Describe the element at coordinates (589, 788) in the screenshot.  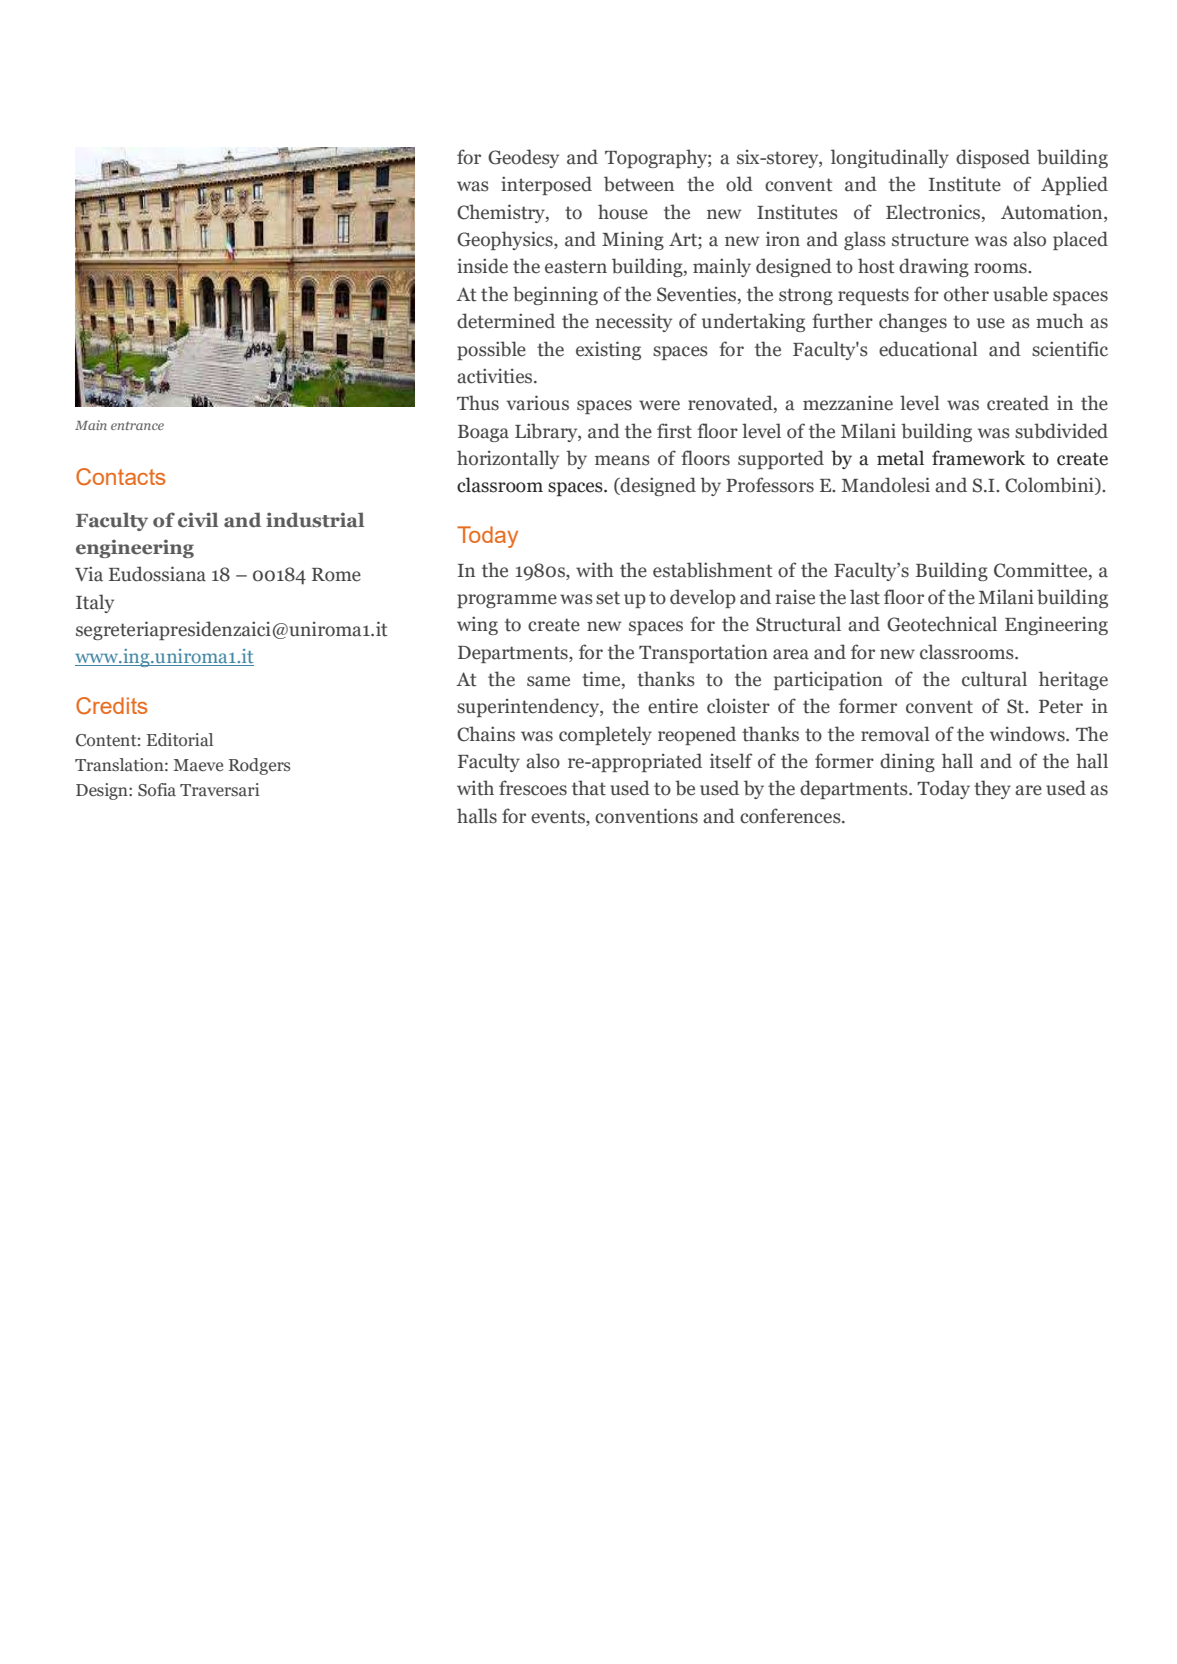
I see `that` at that location.
